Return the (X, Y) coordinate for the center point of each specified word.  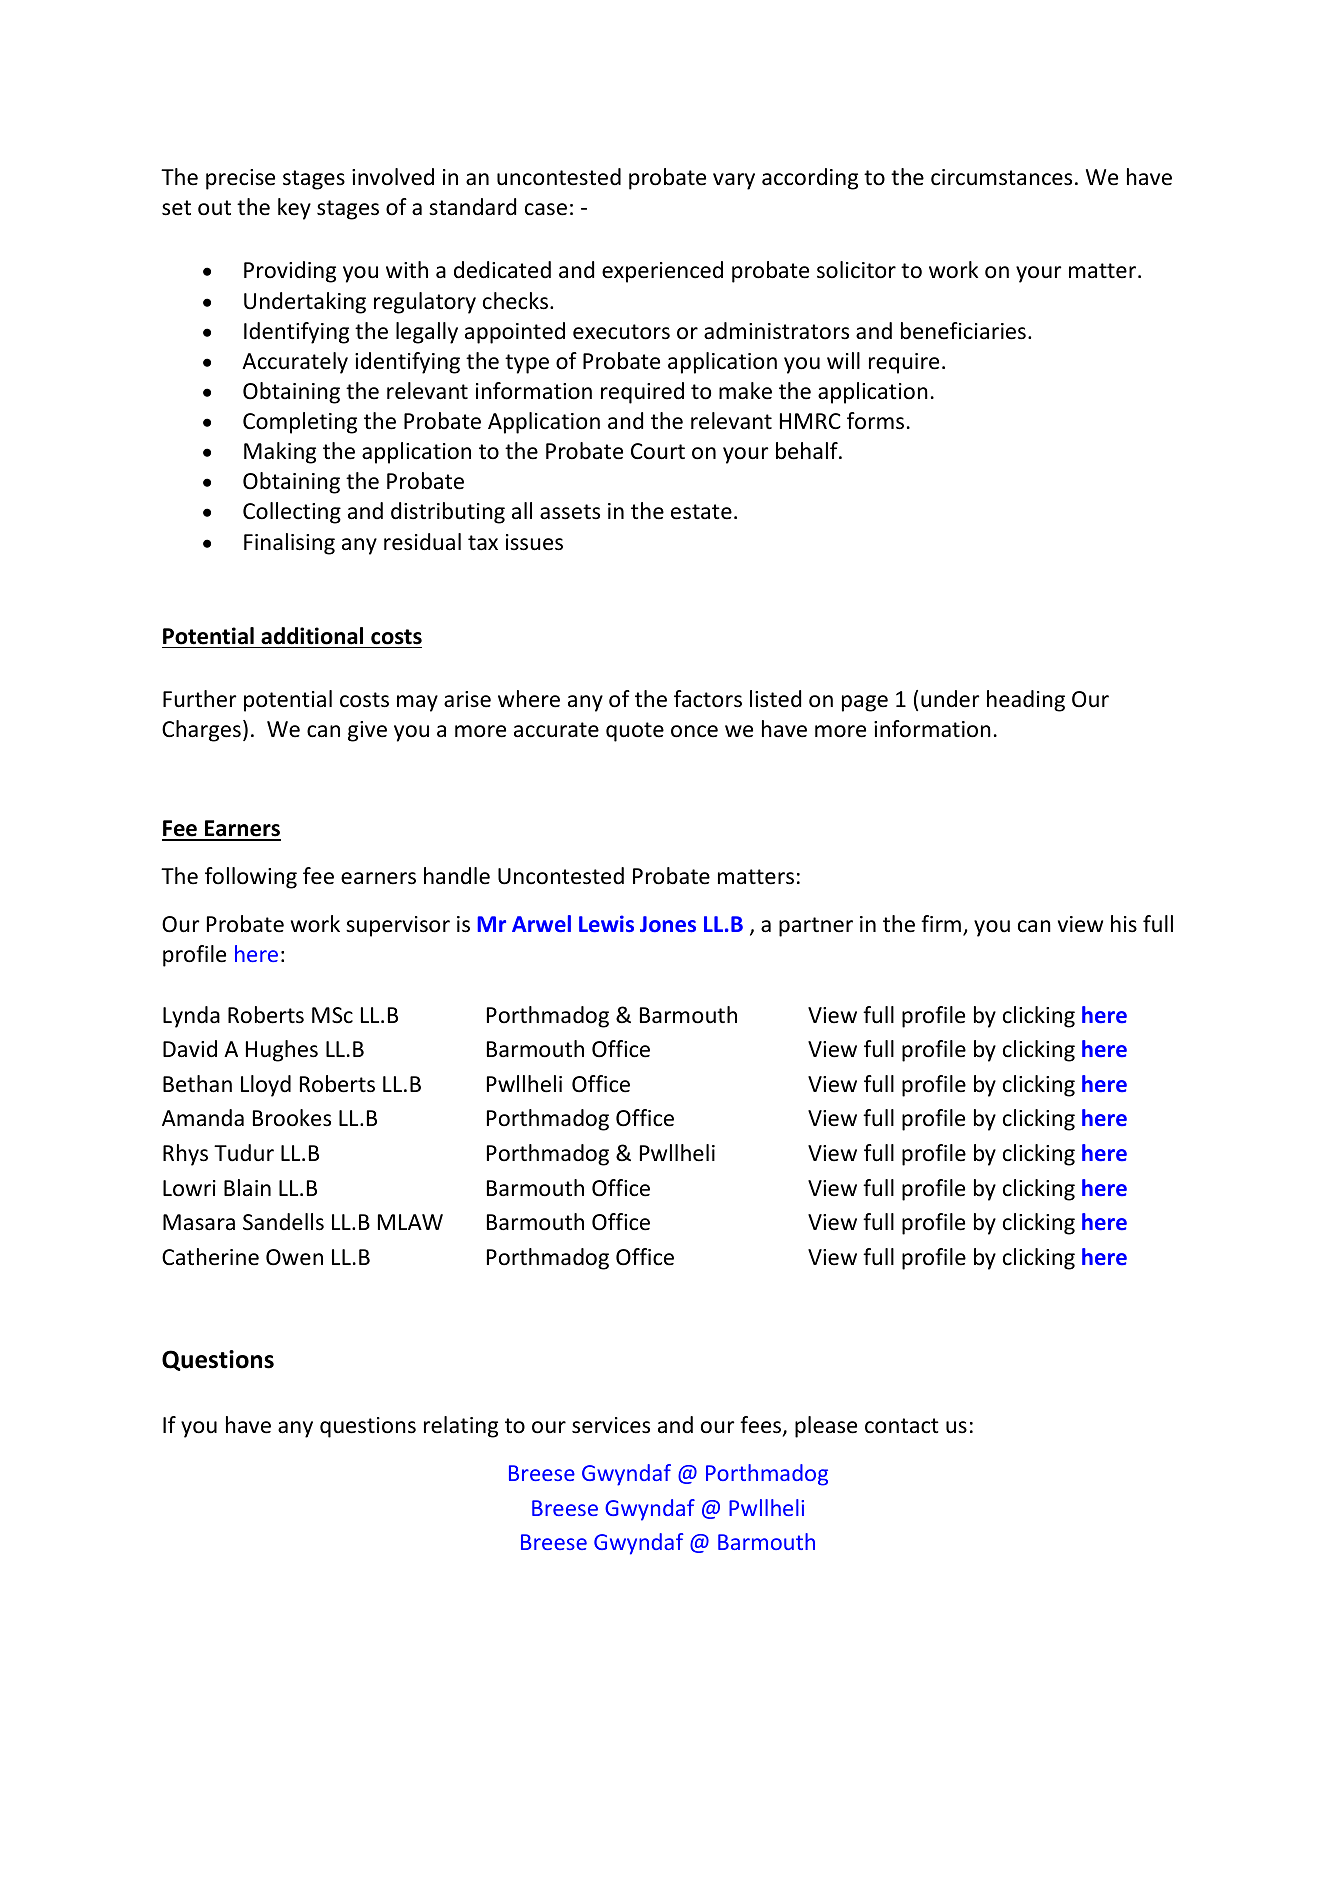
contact (902, 1426)
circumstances (1001, 177)
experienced (662, 272)
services (611, 1425)
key (294, 209)
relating (461, 1427)
